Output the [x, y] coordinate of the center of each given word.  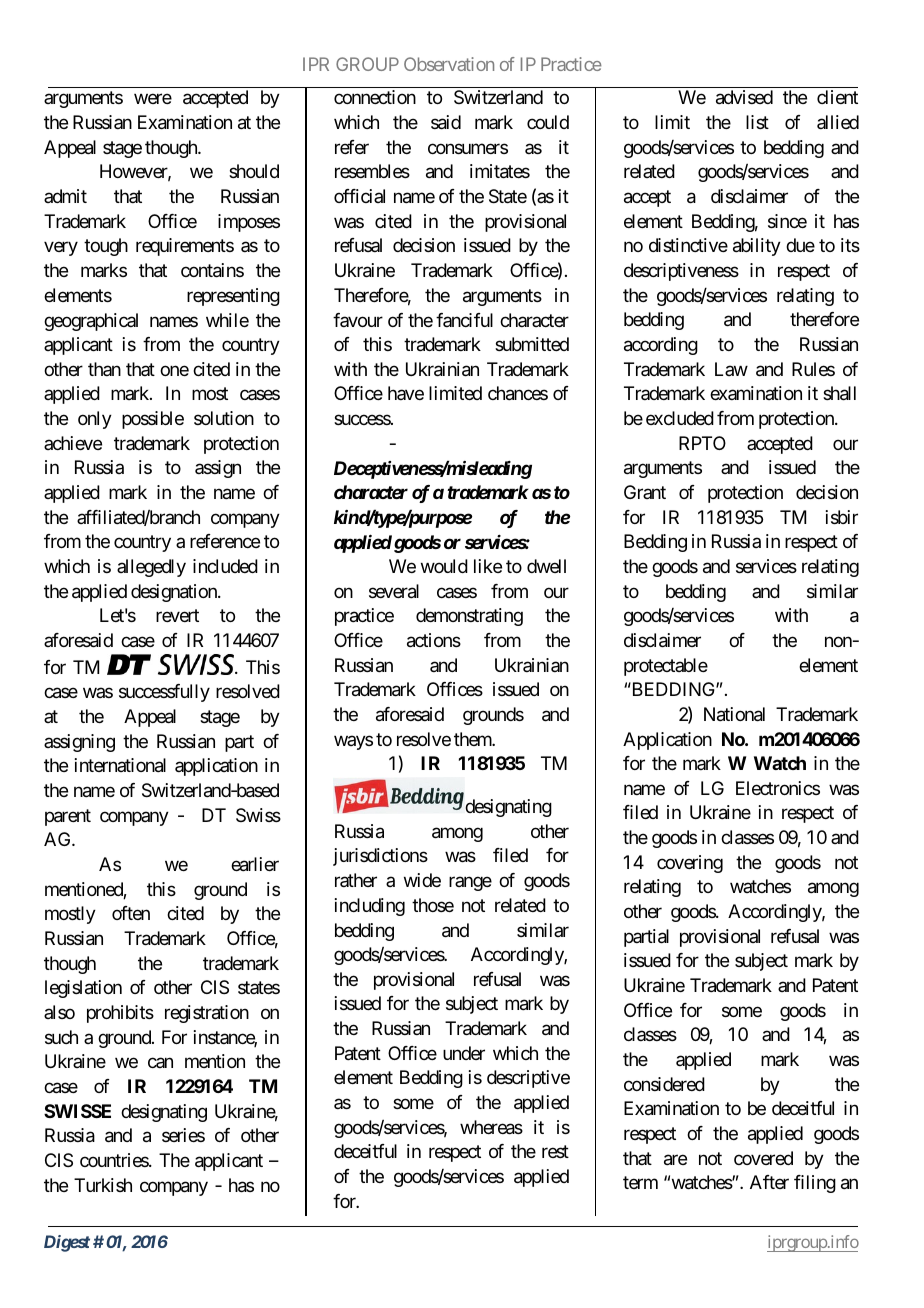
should [254, 171]
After [769, 1182]
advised [744, 97]
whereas [491, 1127]
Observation [449, 64]
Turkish [103, 1185]
